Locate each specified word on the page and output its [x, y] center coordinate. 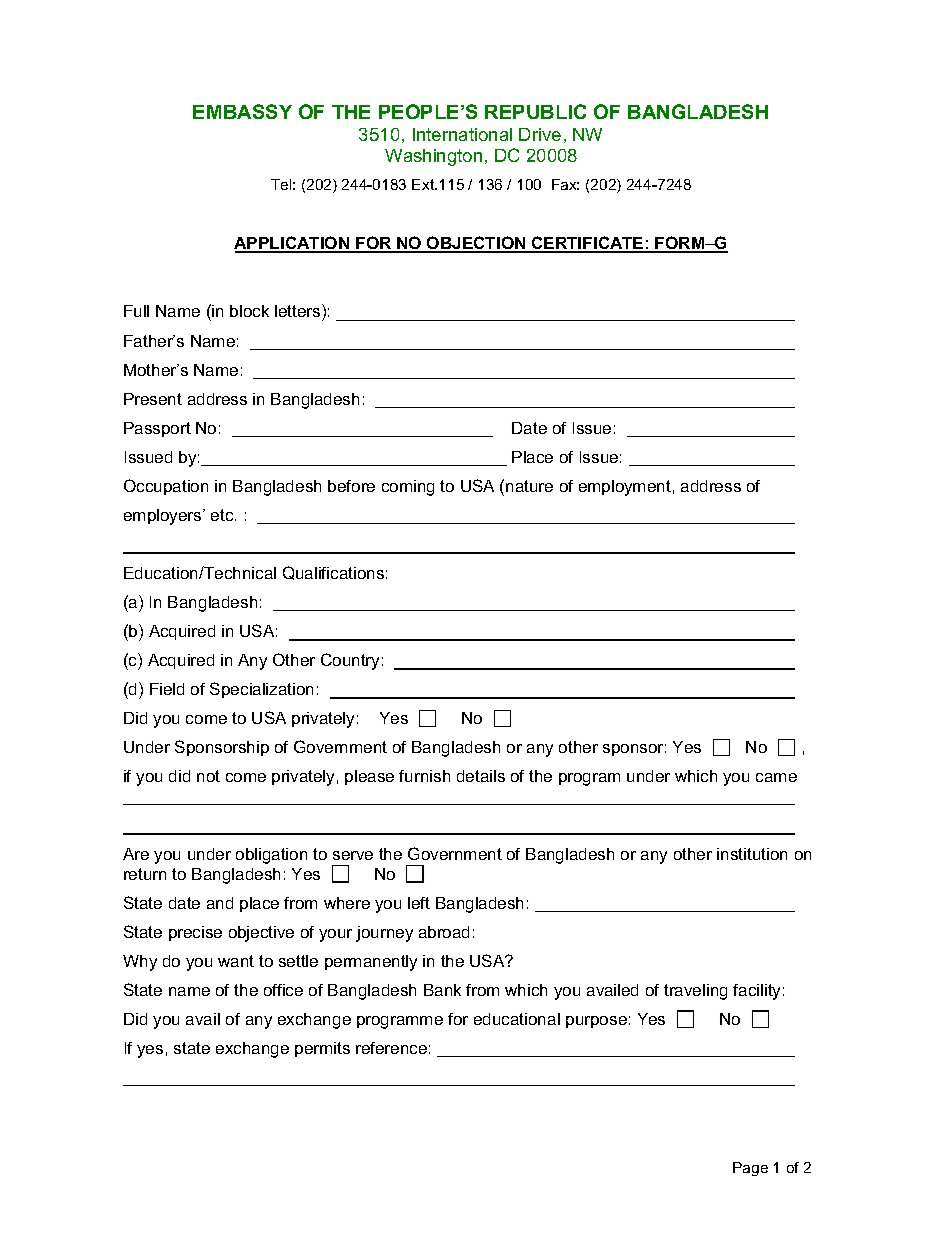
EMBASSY [242, 111]
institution [752, 854]
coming [408, 488]
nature [529, 486]
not [208, 776]
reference [391, 1048]
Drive [540, 134]
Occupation [166, 487]
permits [322, 1049]
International [462, 134]
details [481, 776]
